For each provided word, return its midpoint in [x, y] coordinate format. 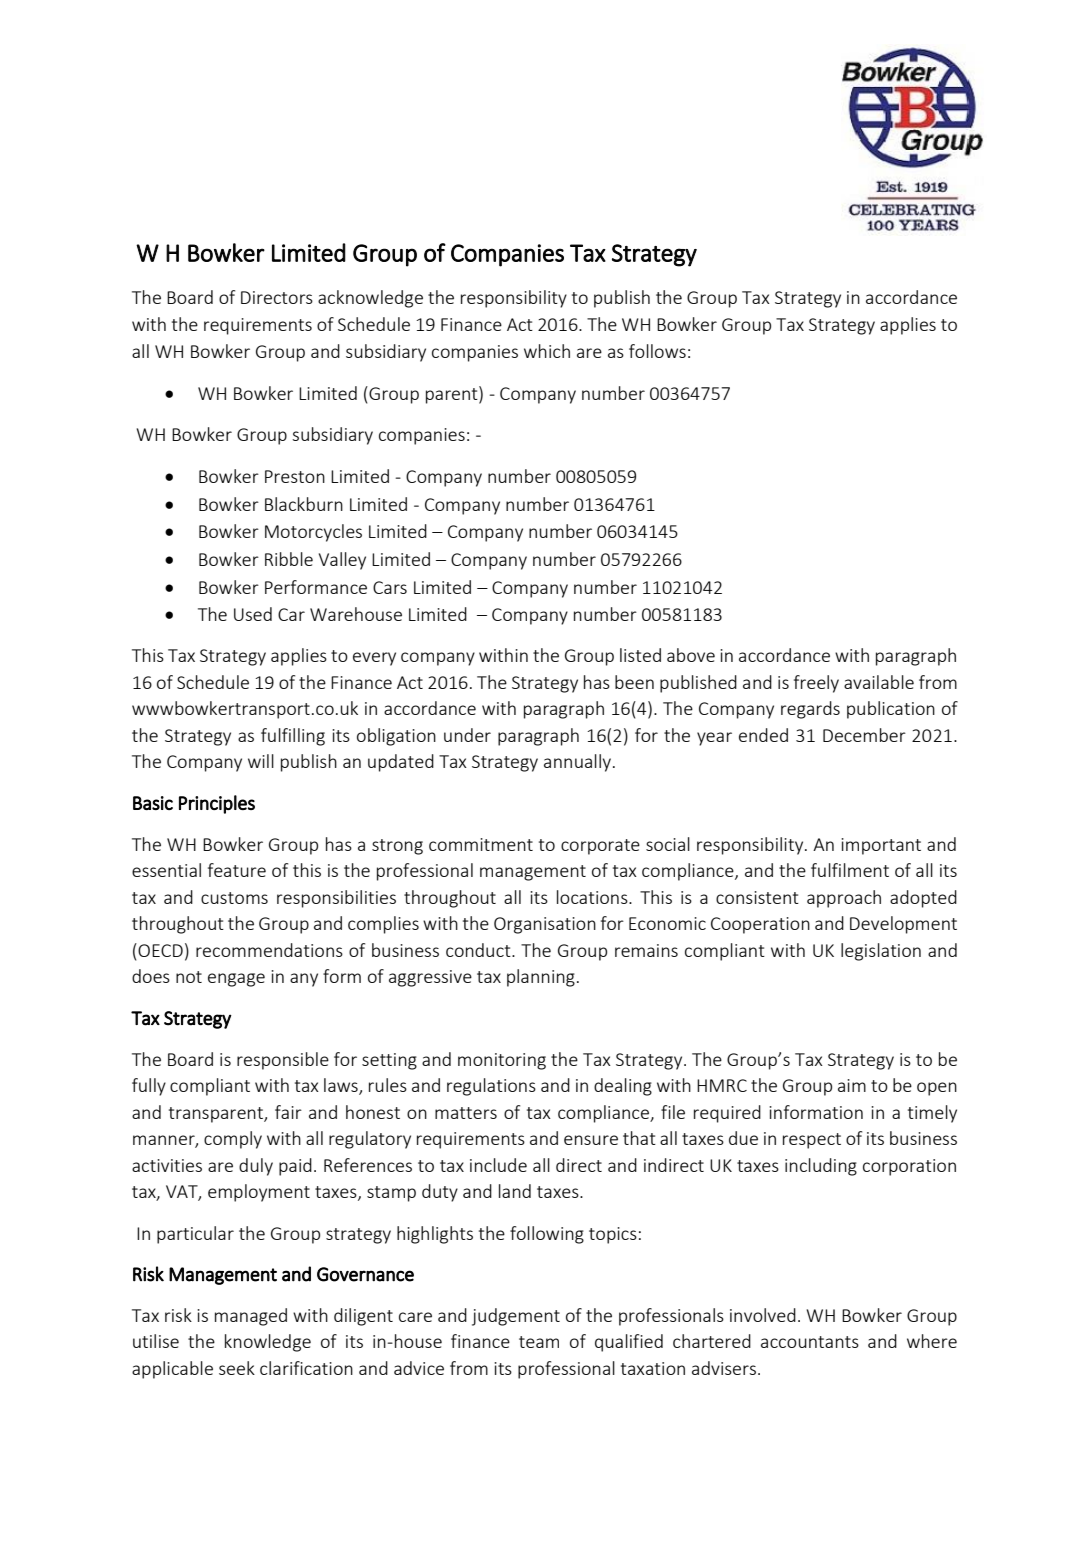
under [467, 735]
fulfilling [293, 737]
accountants [810, 1342]
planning [541, 978]
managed [251, 1317]
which [547, 351]
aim [852, 1085]
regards [810, 710]
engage [236, 980]
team [539, 1342]
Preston [295, 476]
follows [657, 351]
